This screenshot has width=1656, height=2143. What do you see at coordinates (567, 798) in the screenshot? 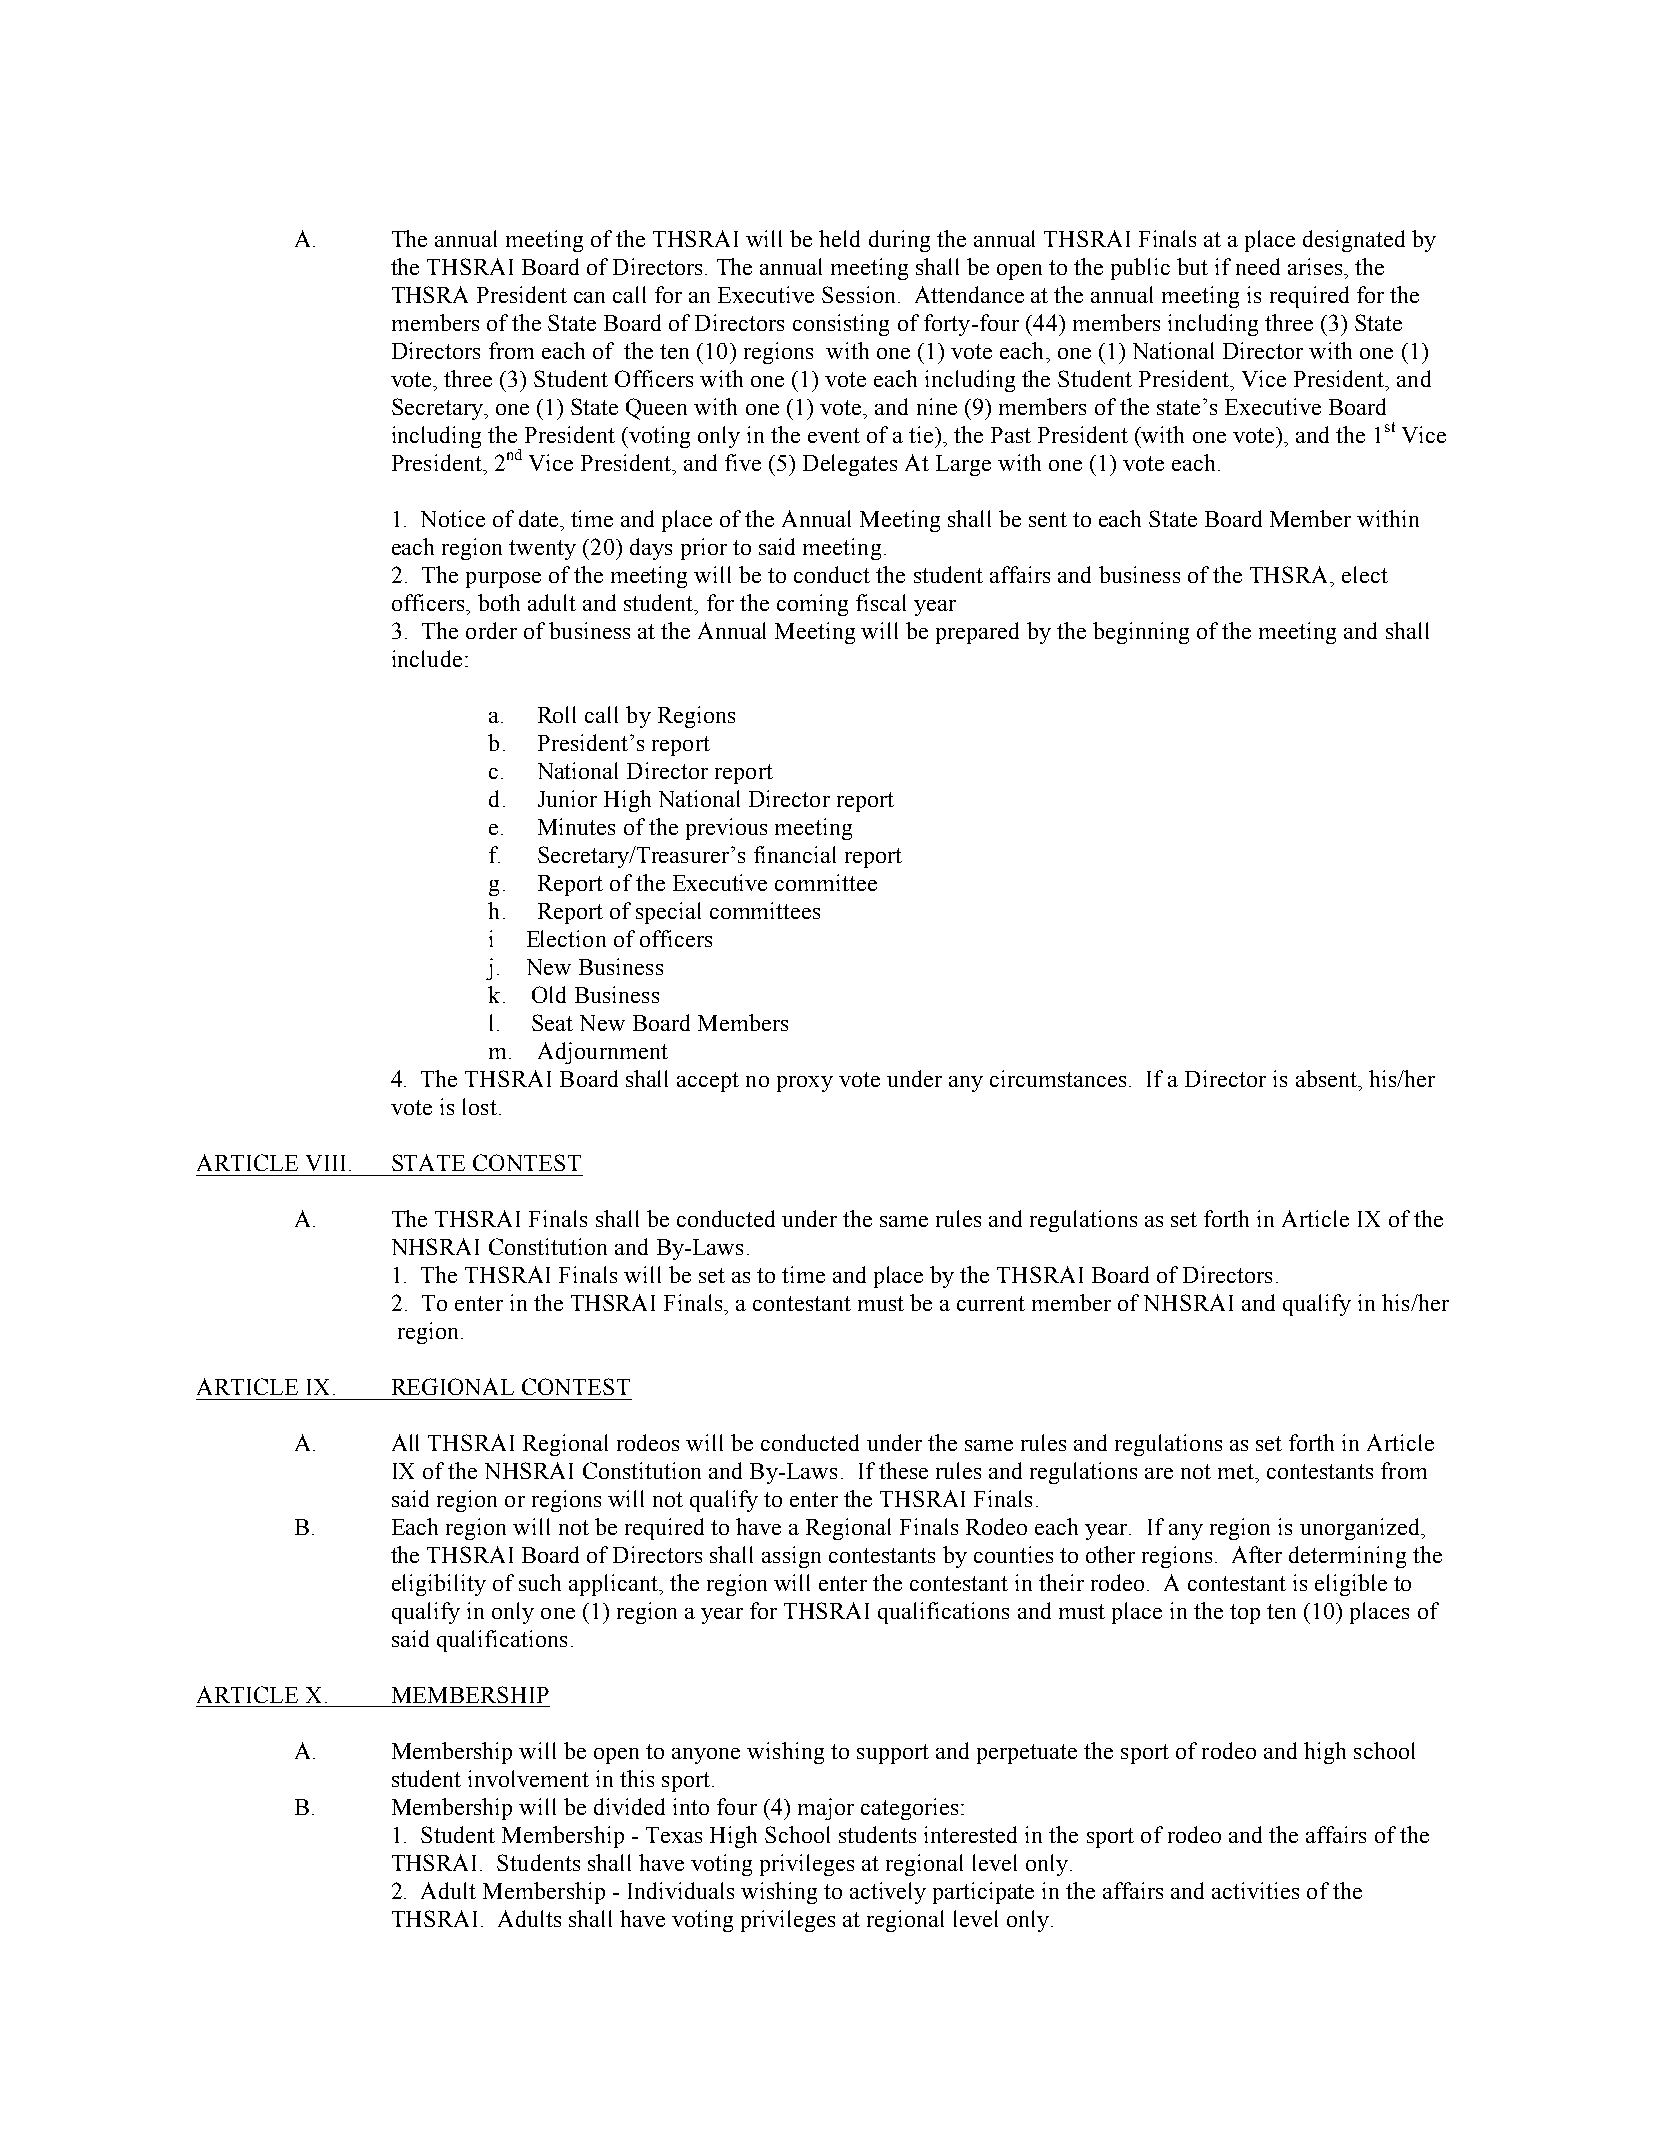
I see `Junior` at bounding box center [567, 798].
